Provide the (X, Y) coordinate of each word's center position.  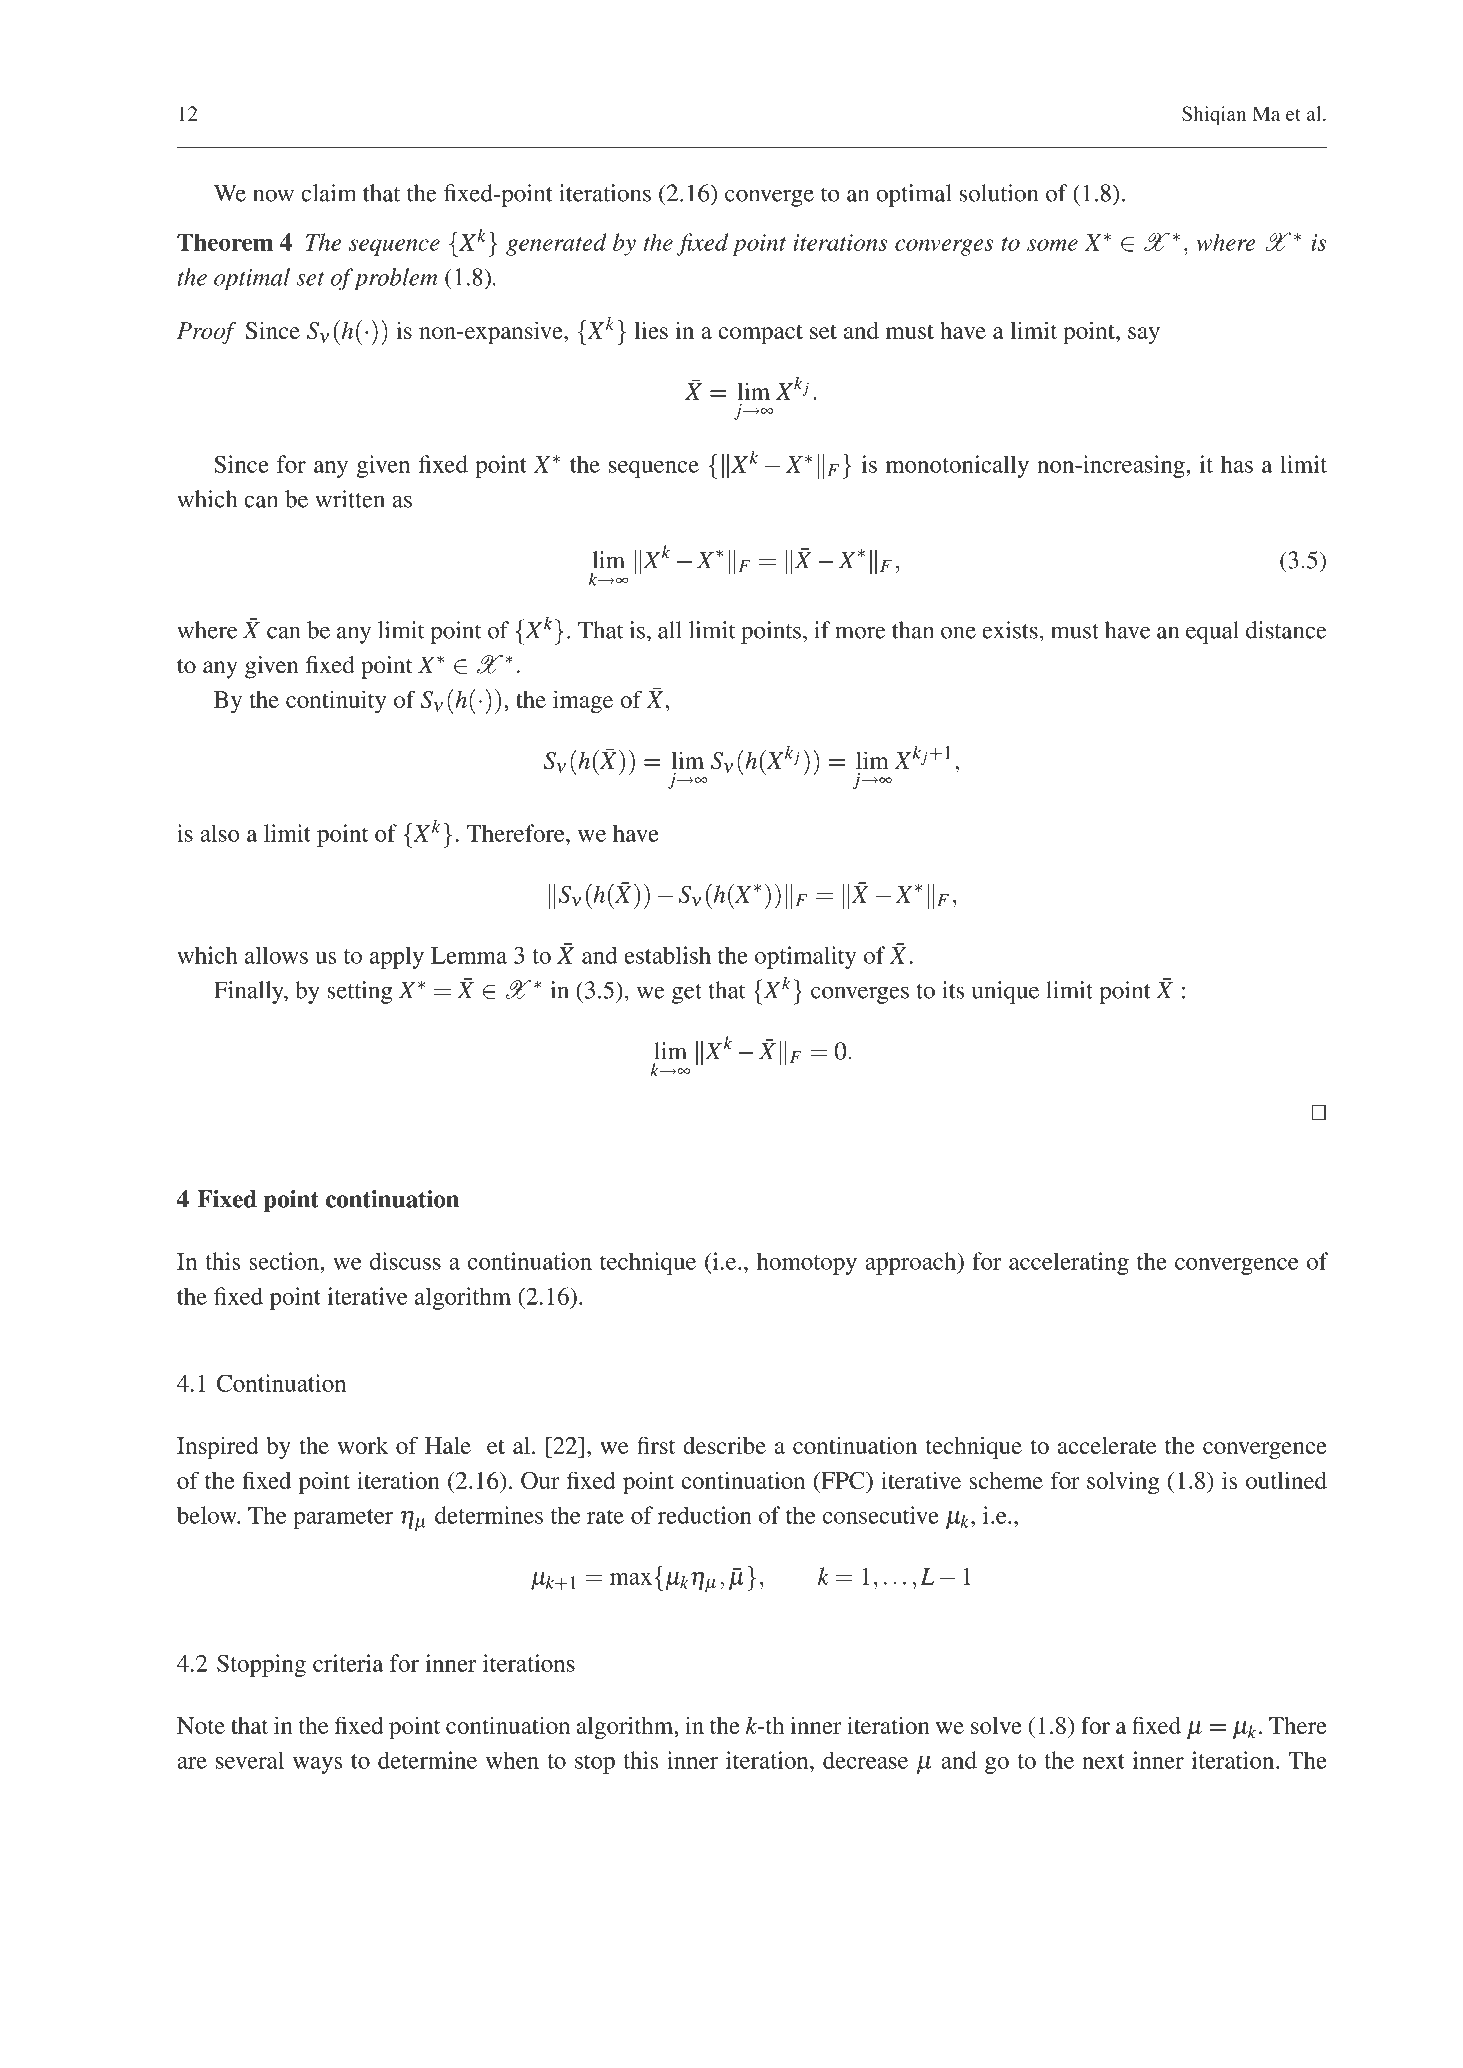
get (687, 994)
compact (760, 334)
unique (1005, 992)
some (1052, 245)
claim (328, 193)
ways (317, 1765)
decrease (865, 1760)
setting (359, 992)
